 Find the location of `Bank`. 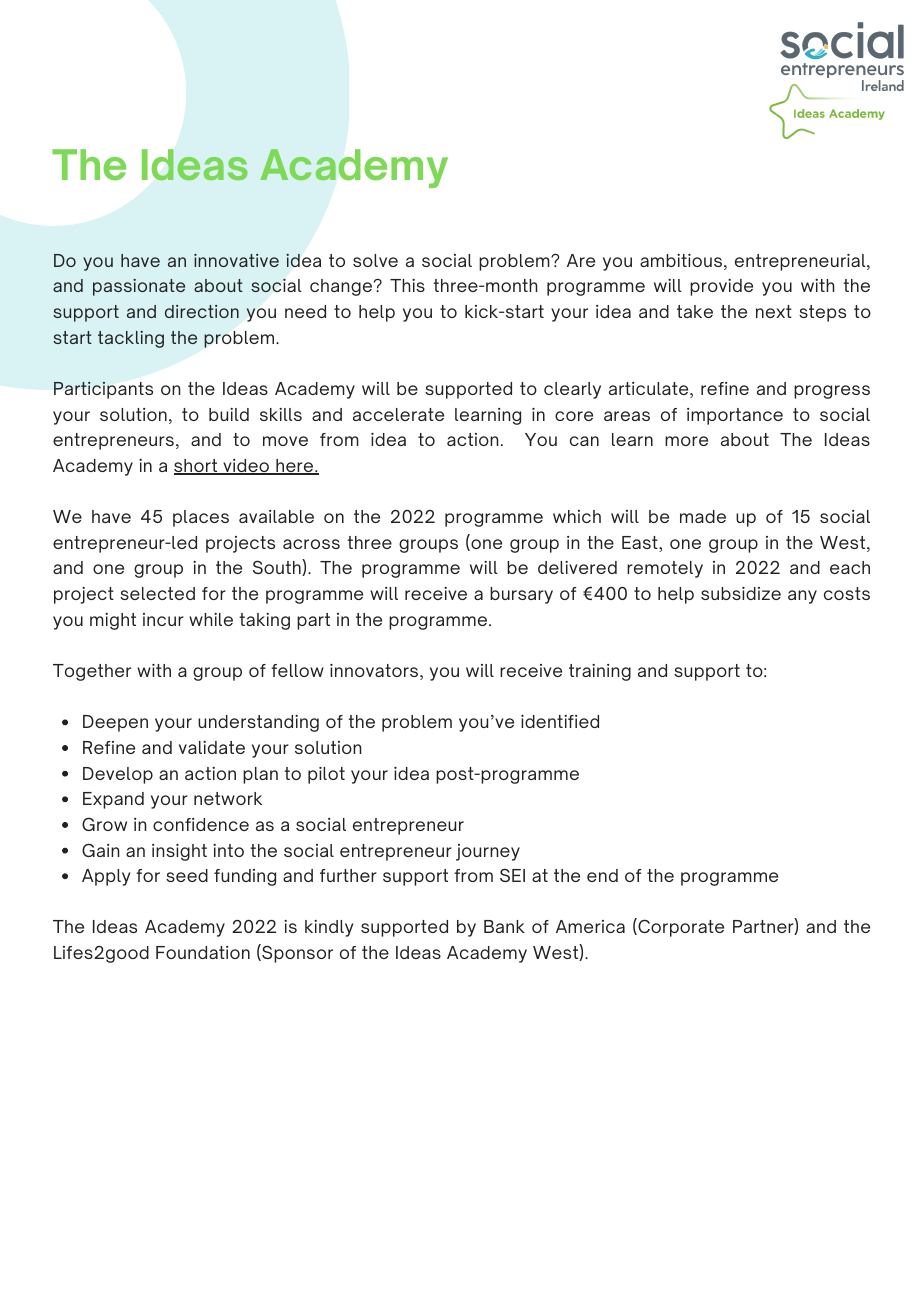

Bank is located at coordinates (504, 926).
